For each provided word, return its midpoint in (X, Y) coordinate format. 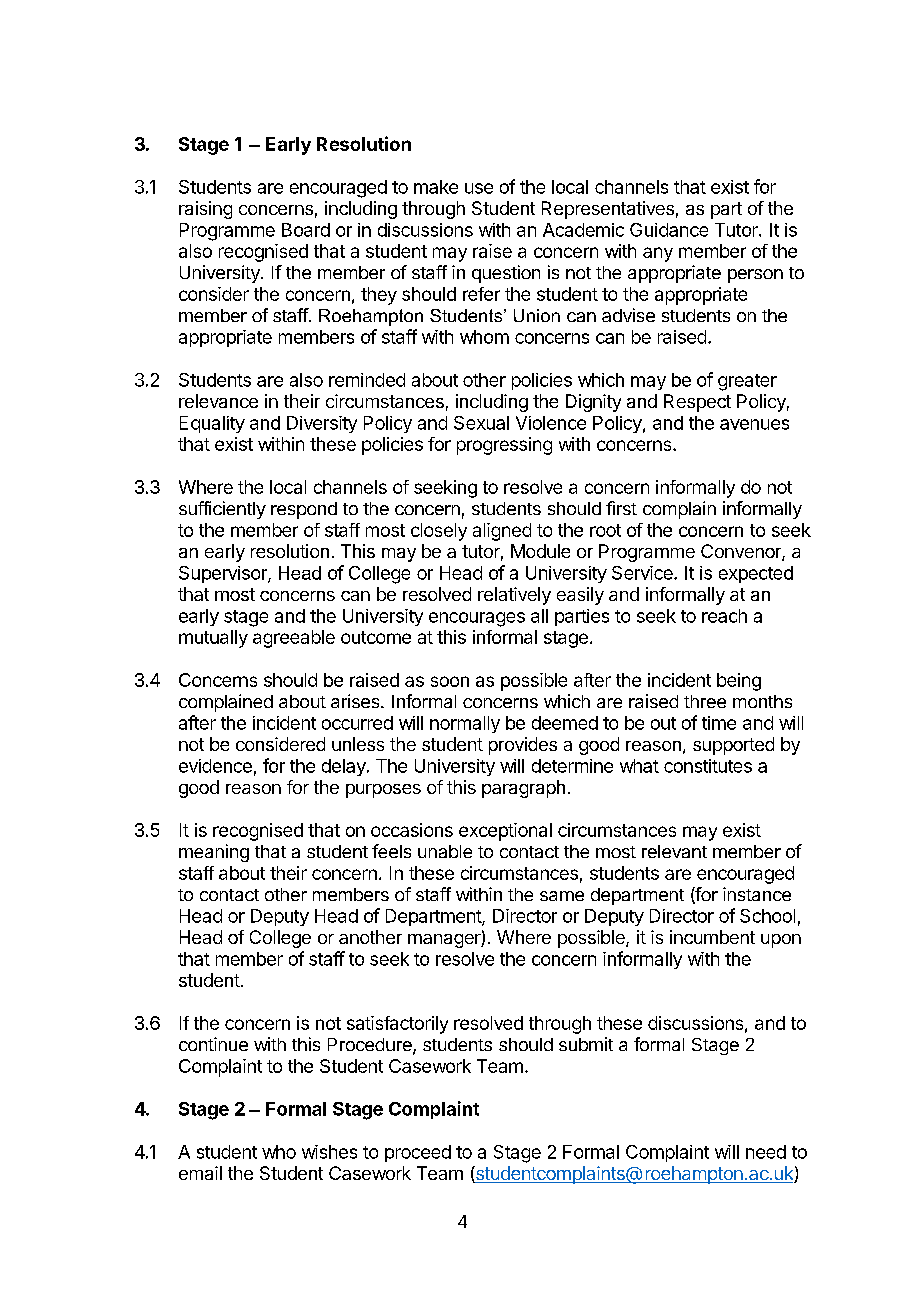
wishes (329, 1152)
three (705, 701)
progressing (504, 446)
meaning (214, 853)
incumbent (712, 937)
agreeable (294, 639)
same (562, 896)
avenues (754, 424)
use (479, 188)
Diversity (322, 424)
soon (450, 681)
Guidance (669, 230)
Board (306, 230)
